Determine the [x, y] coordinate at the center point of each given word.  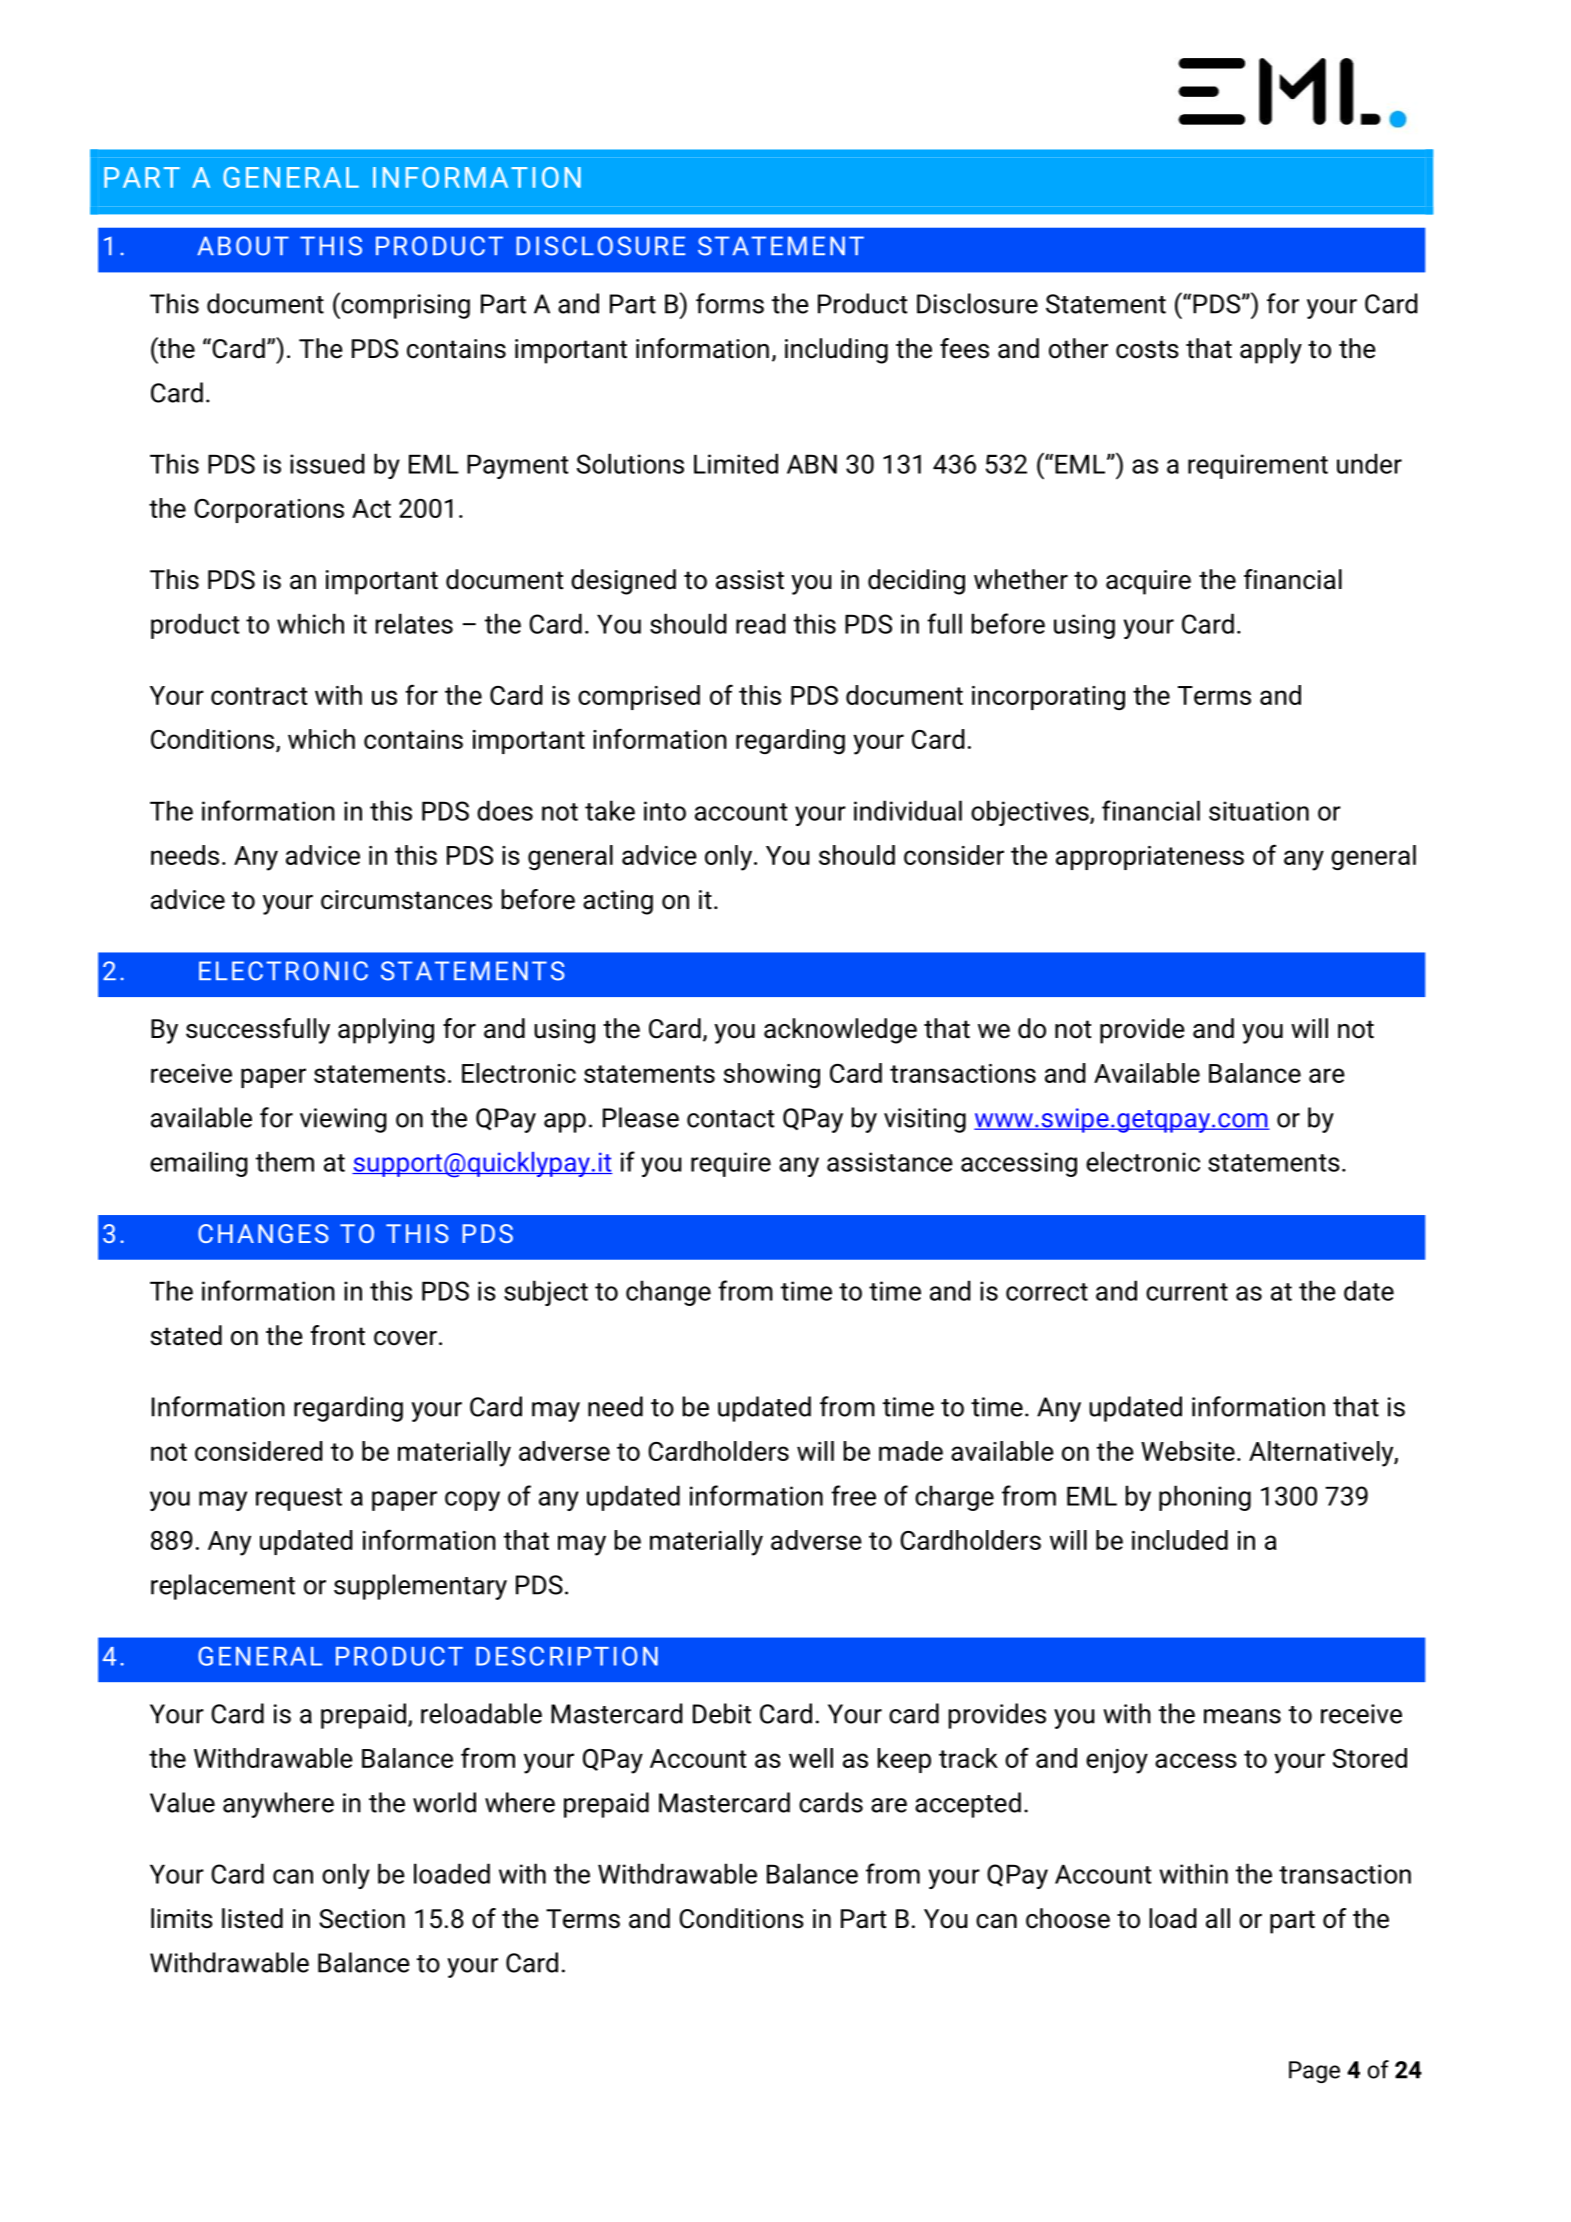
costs [1147, 349]
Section [362, 1919]
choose [1068, 1918]
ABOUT [243, 246]
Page [1314, 2072]
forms [730, 303]
